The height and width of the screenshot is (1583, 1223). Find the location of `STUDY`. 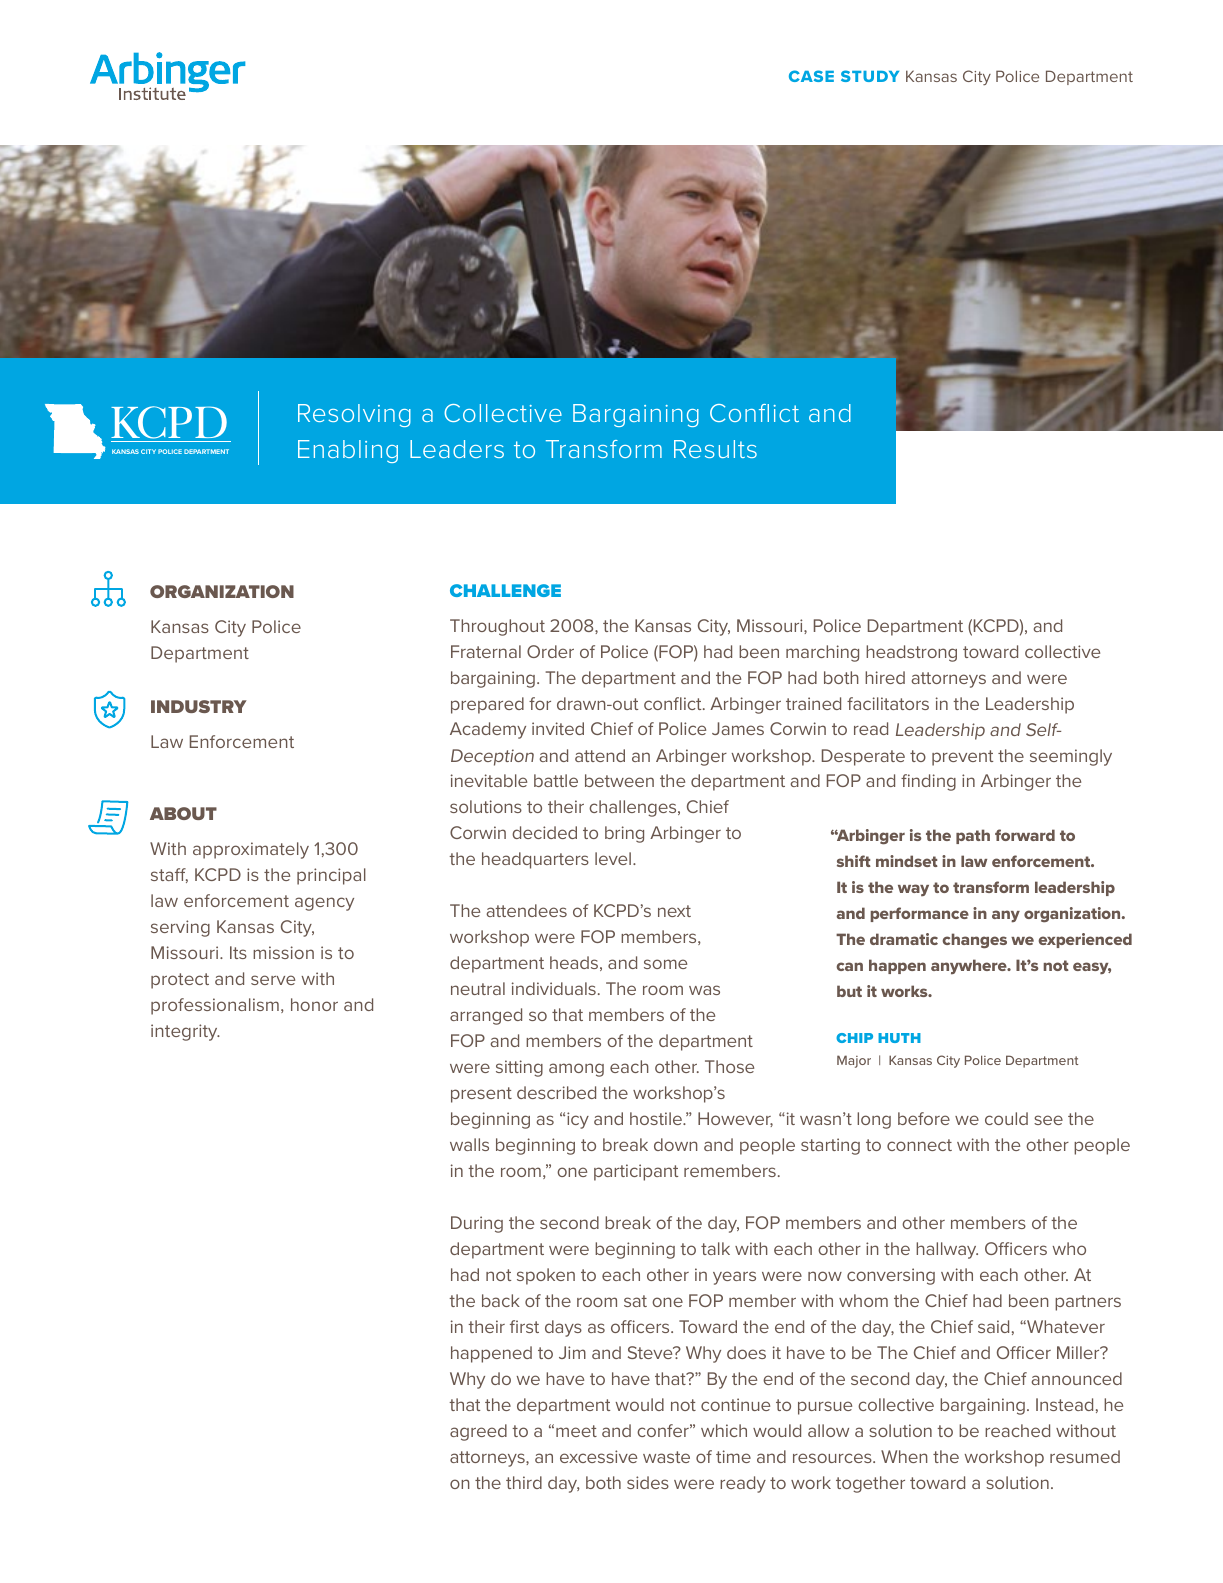

STUDY is located at coordinates (870, 76).
